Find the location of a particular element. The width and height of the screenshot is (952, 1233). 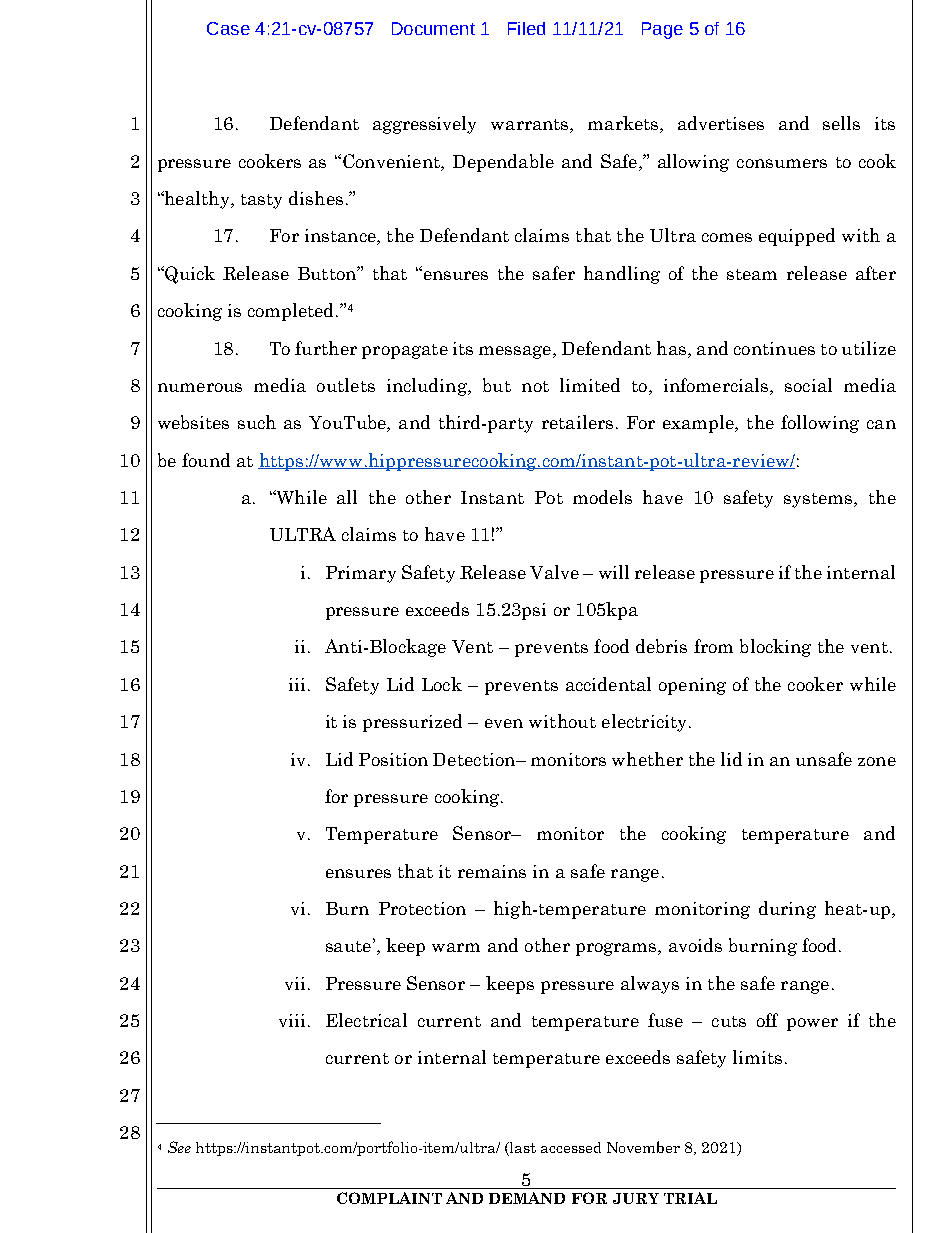

See is located at coordinates (179, 1147).
